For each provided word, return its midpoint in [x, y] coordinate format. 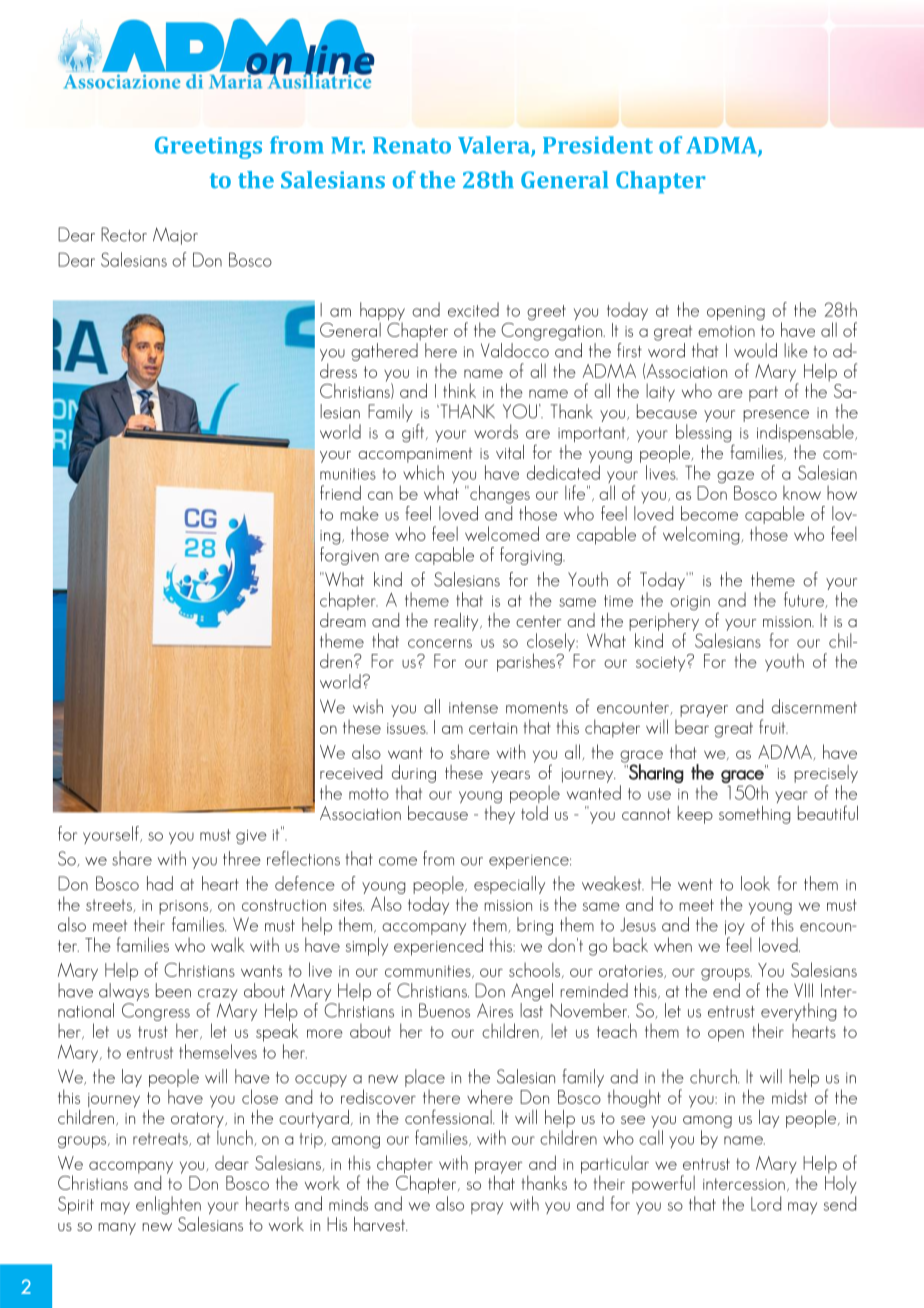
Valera [495, 146]
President [598, 145]
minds [348, 1203]
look [755, 883]
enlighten [168, 1205]
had [160, 883]
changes [499, 494]
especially [509, 885]
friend [340, 492]
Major [175, 236]
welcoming [702, 535]
